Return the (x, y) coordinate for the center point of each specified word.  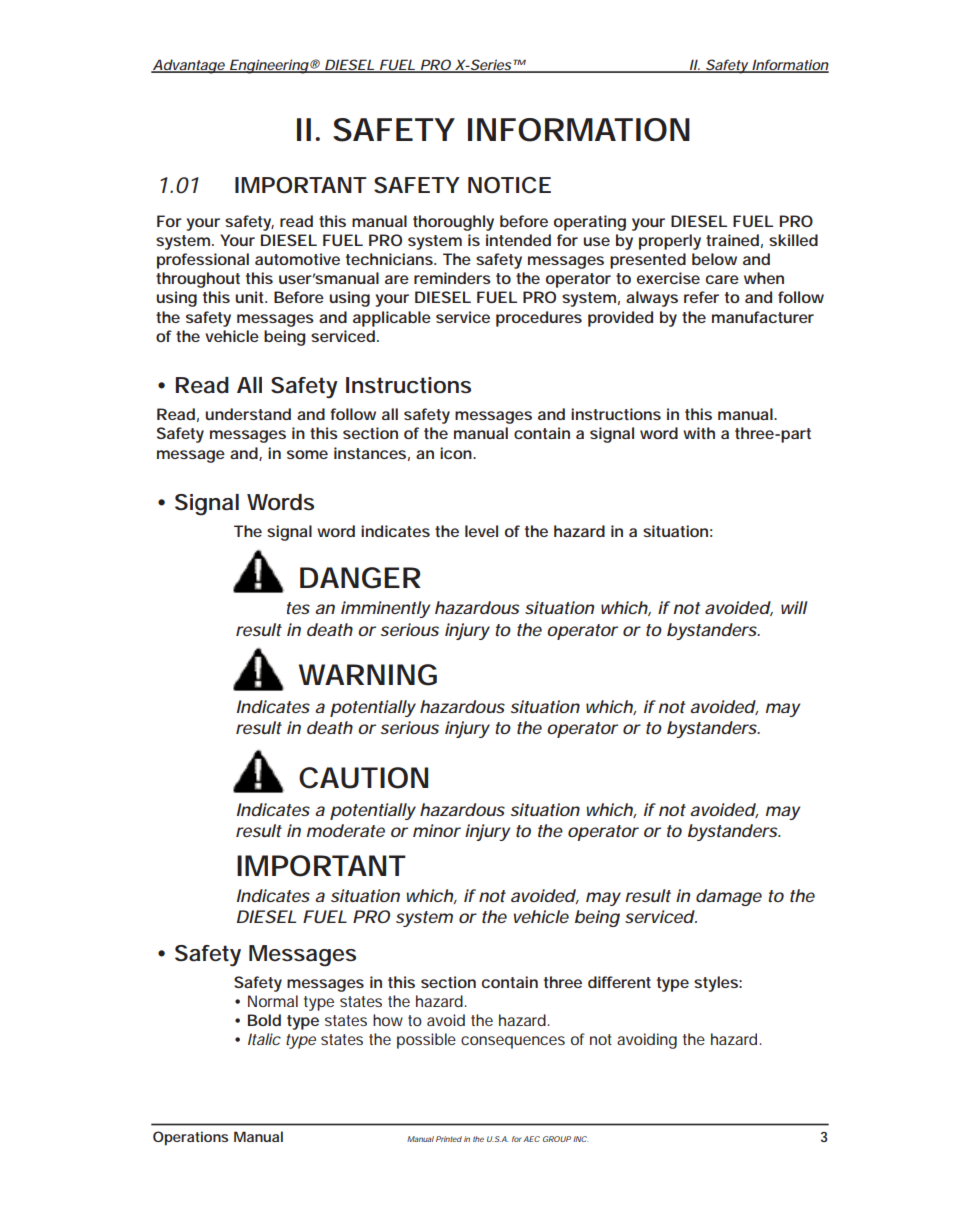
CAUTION (363, 778)
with (699, 433)
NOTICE (509, 185)
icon (457, 453)
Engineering (269, 66)
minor (437, 830)
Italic (264, 1039)
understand (248, 414)
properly (670, 242)
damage (729, 897)
